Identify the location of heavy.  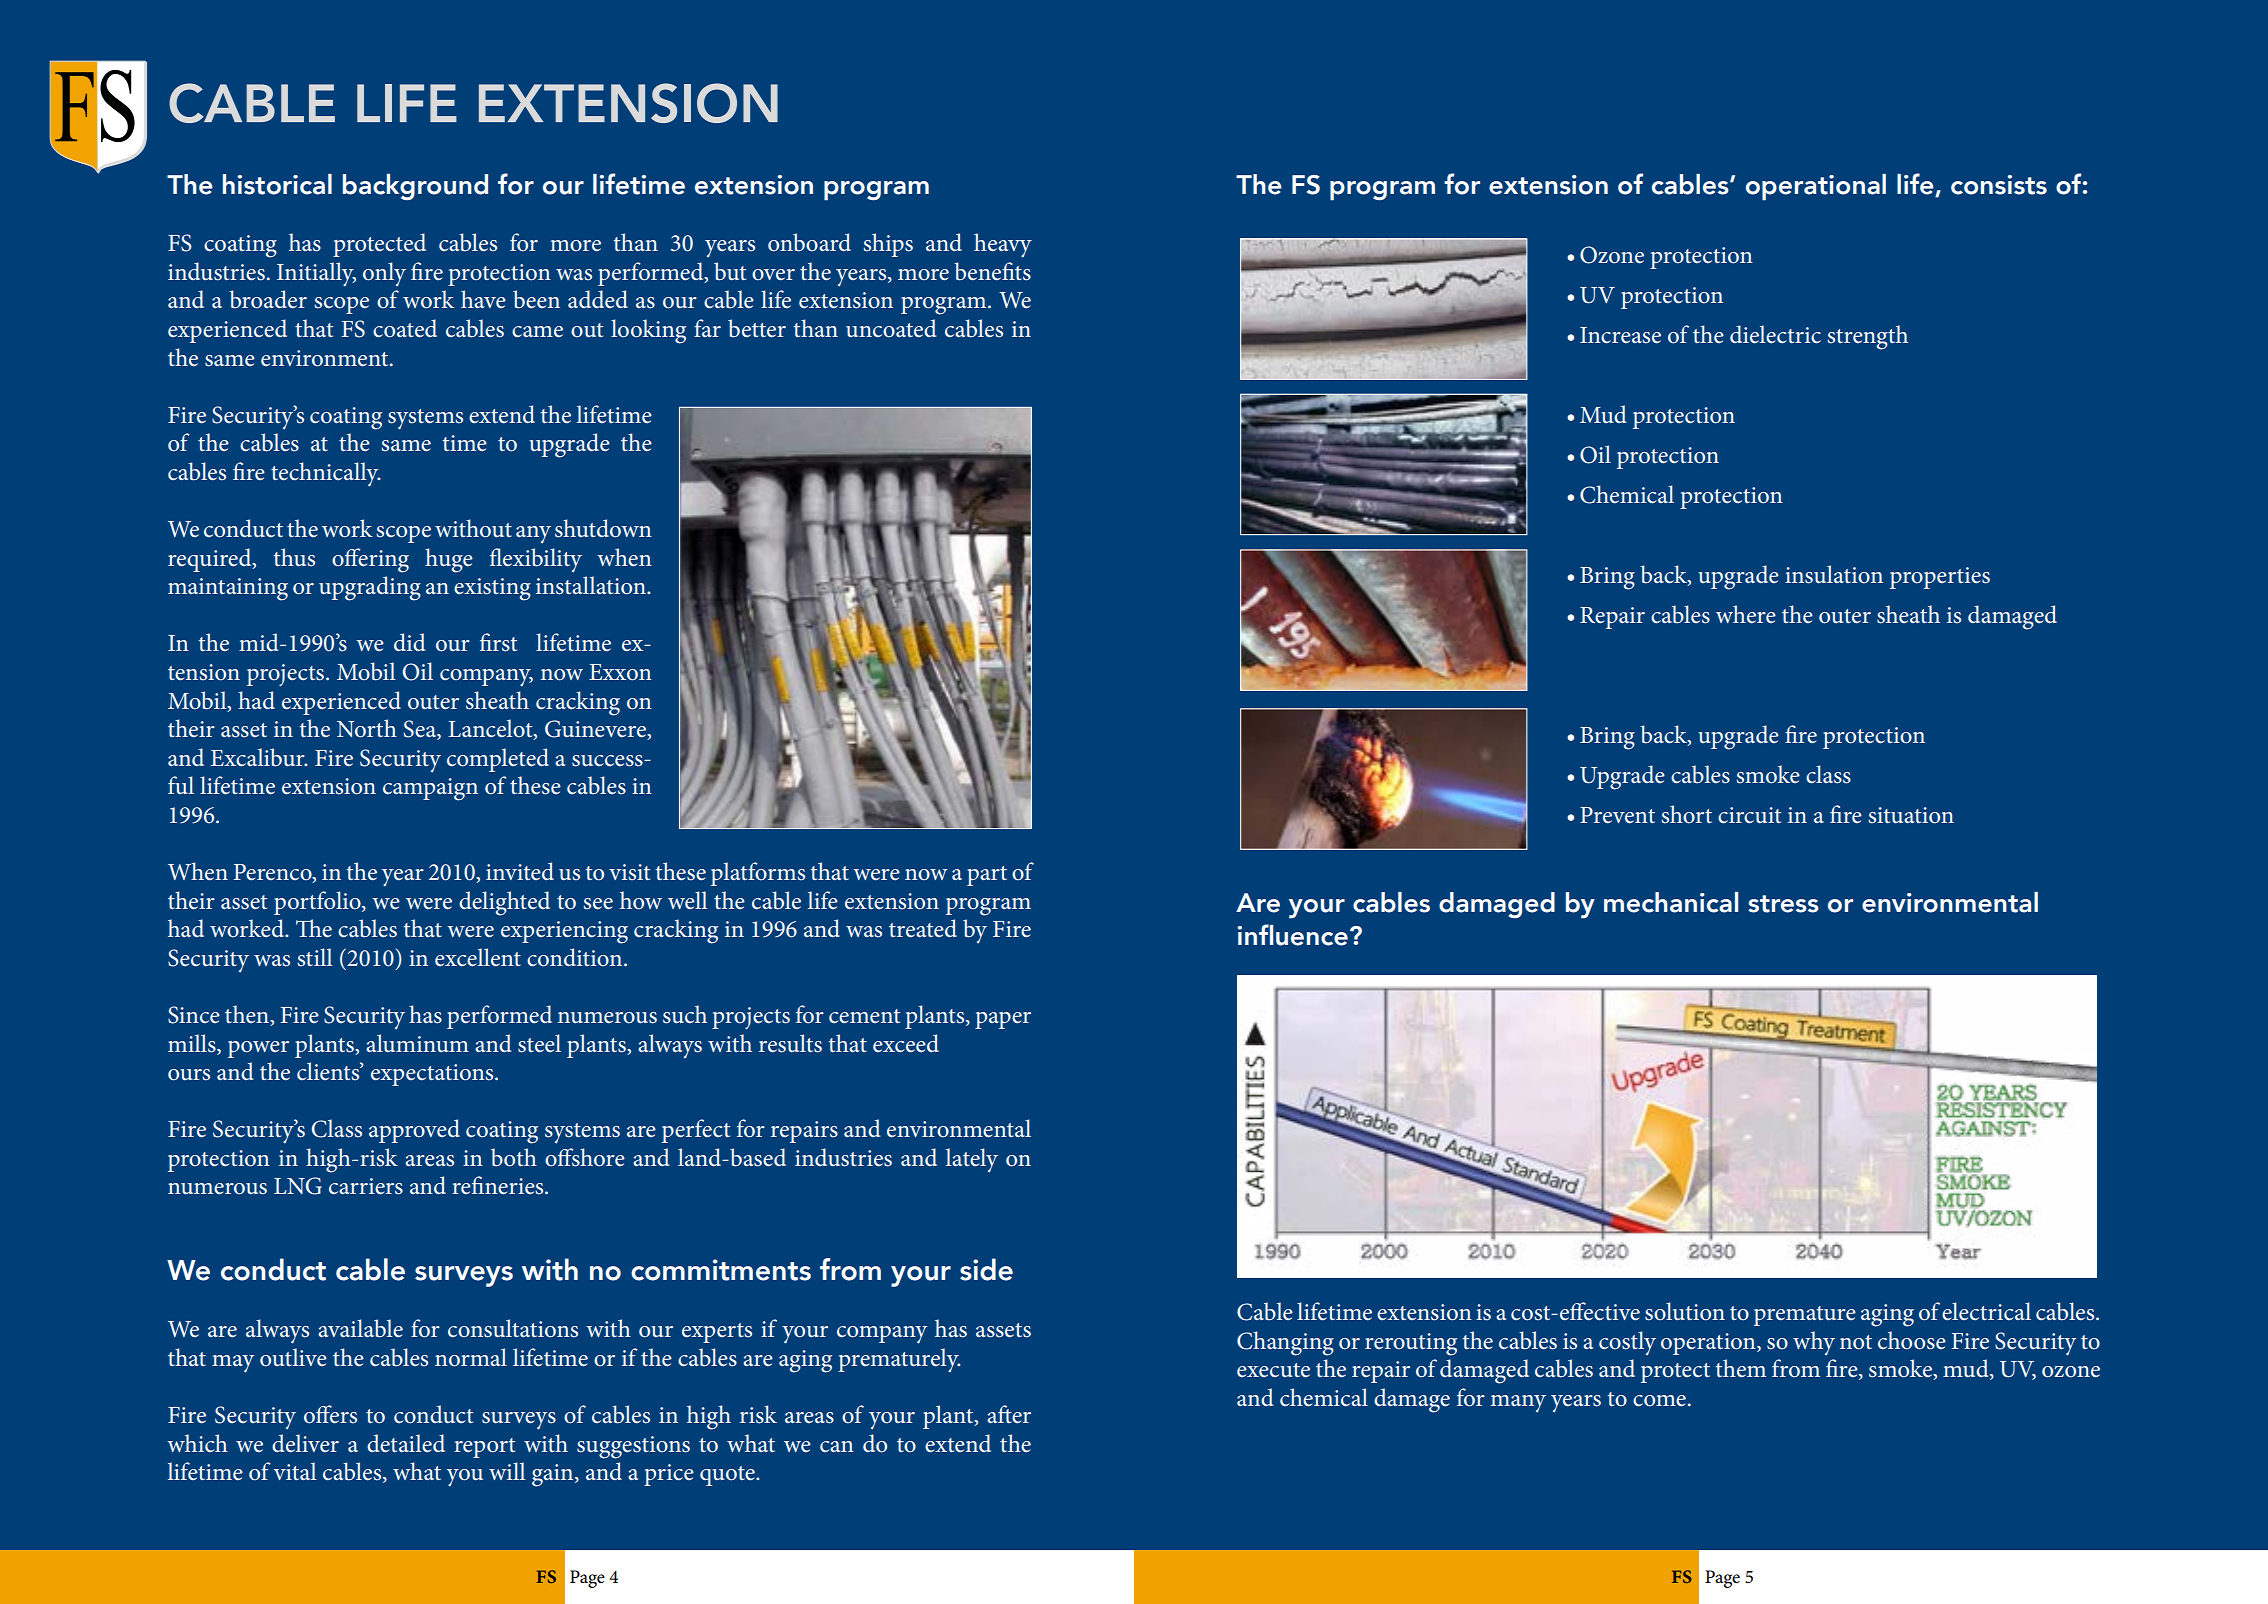
(1003, 245).
